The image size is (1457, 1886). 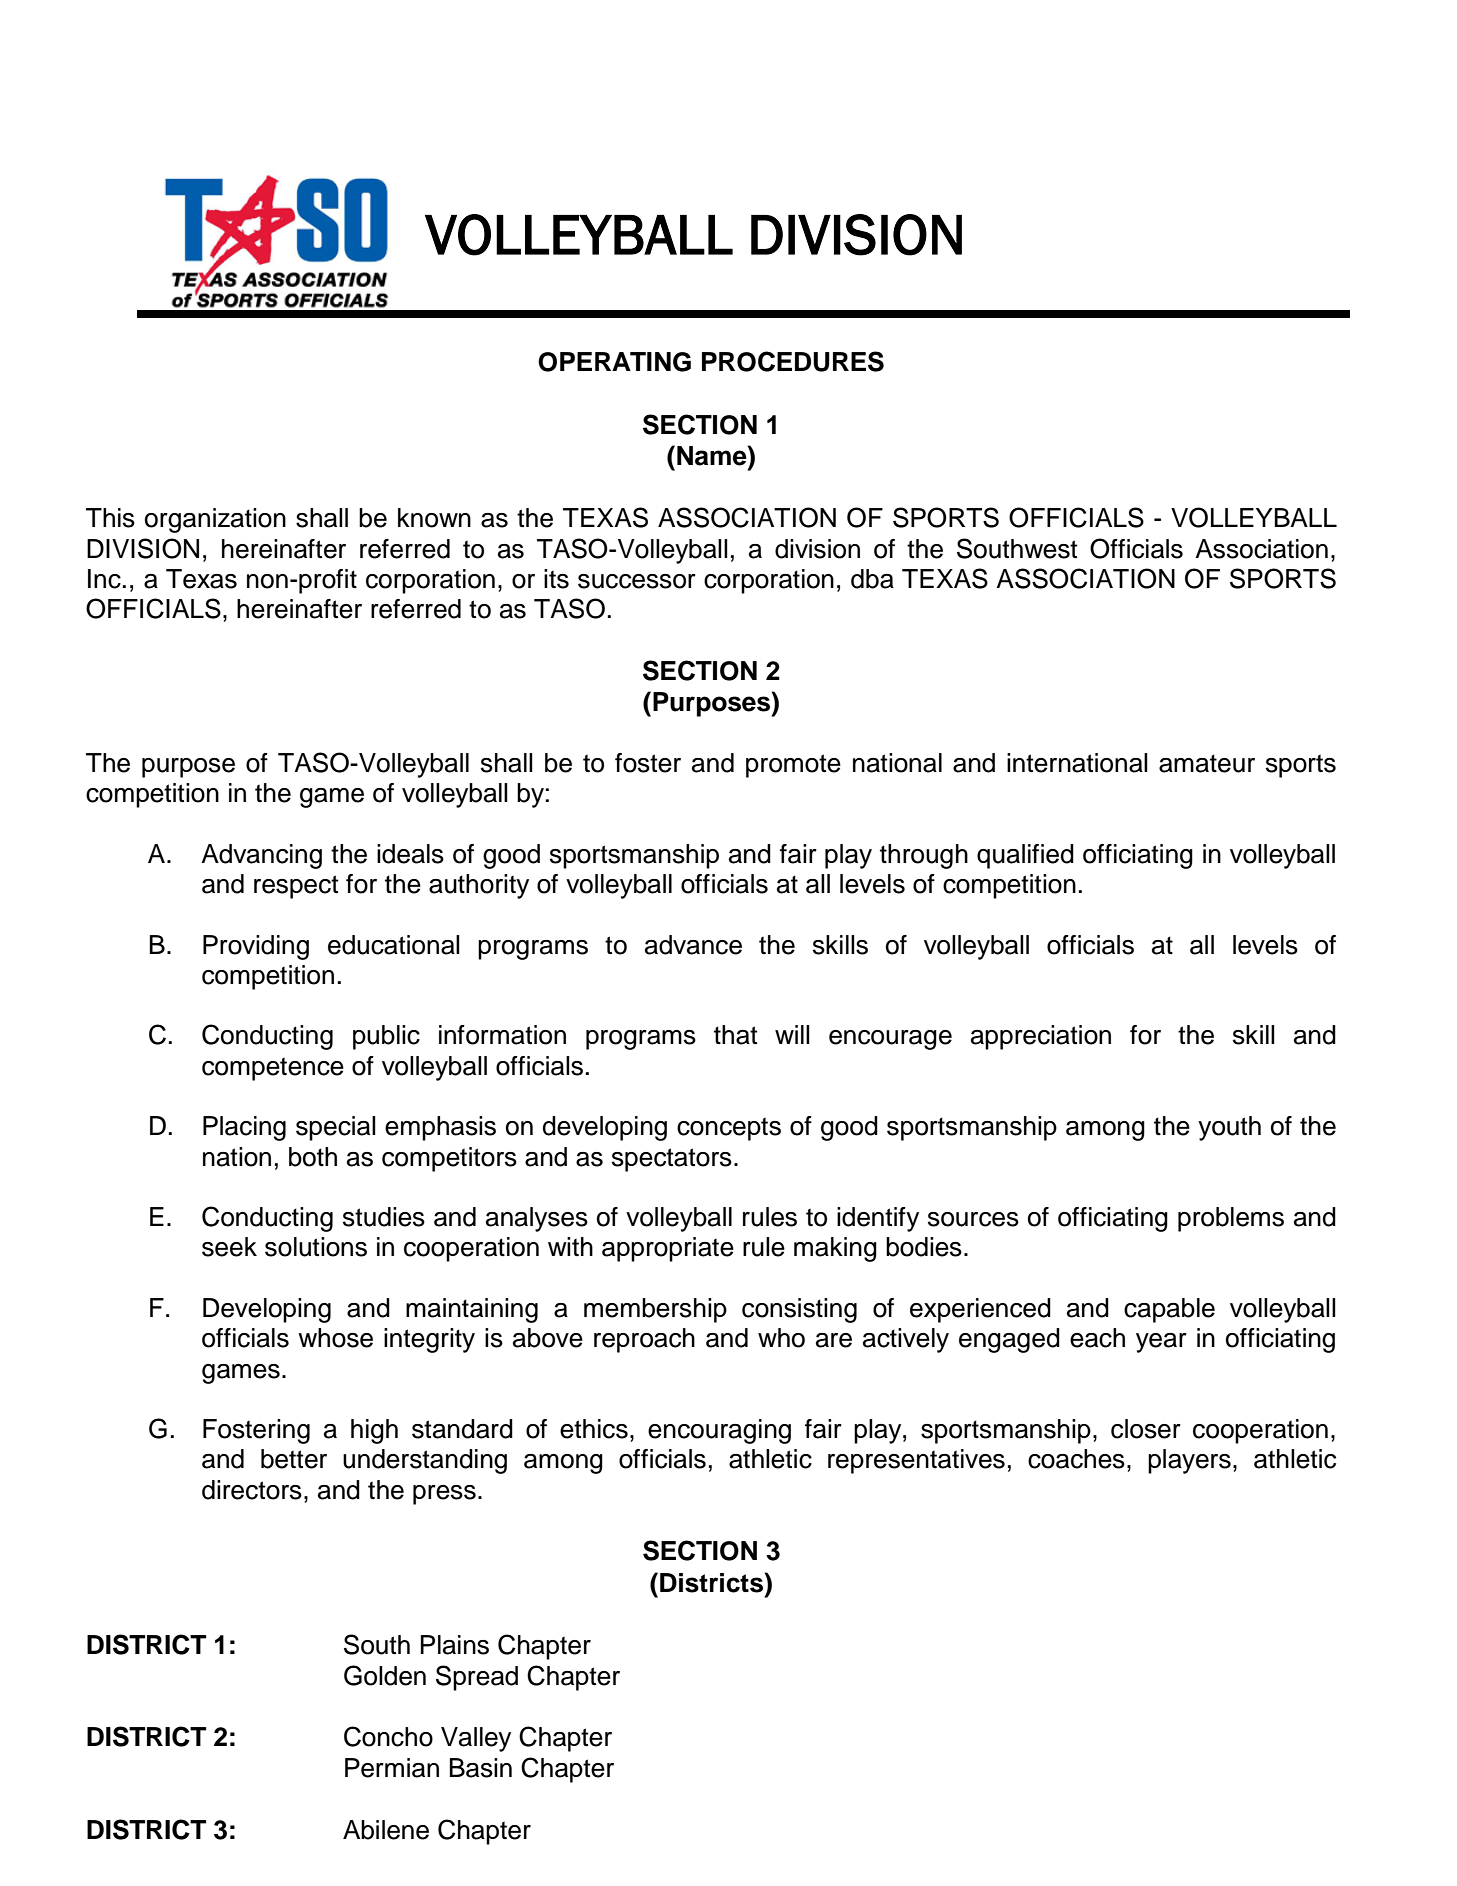 I want to click on Basin, so click(x=481, y=1768).
